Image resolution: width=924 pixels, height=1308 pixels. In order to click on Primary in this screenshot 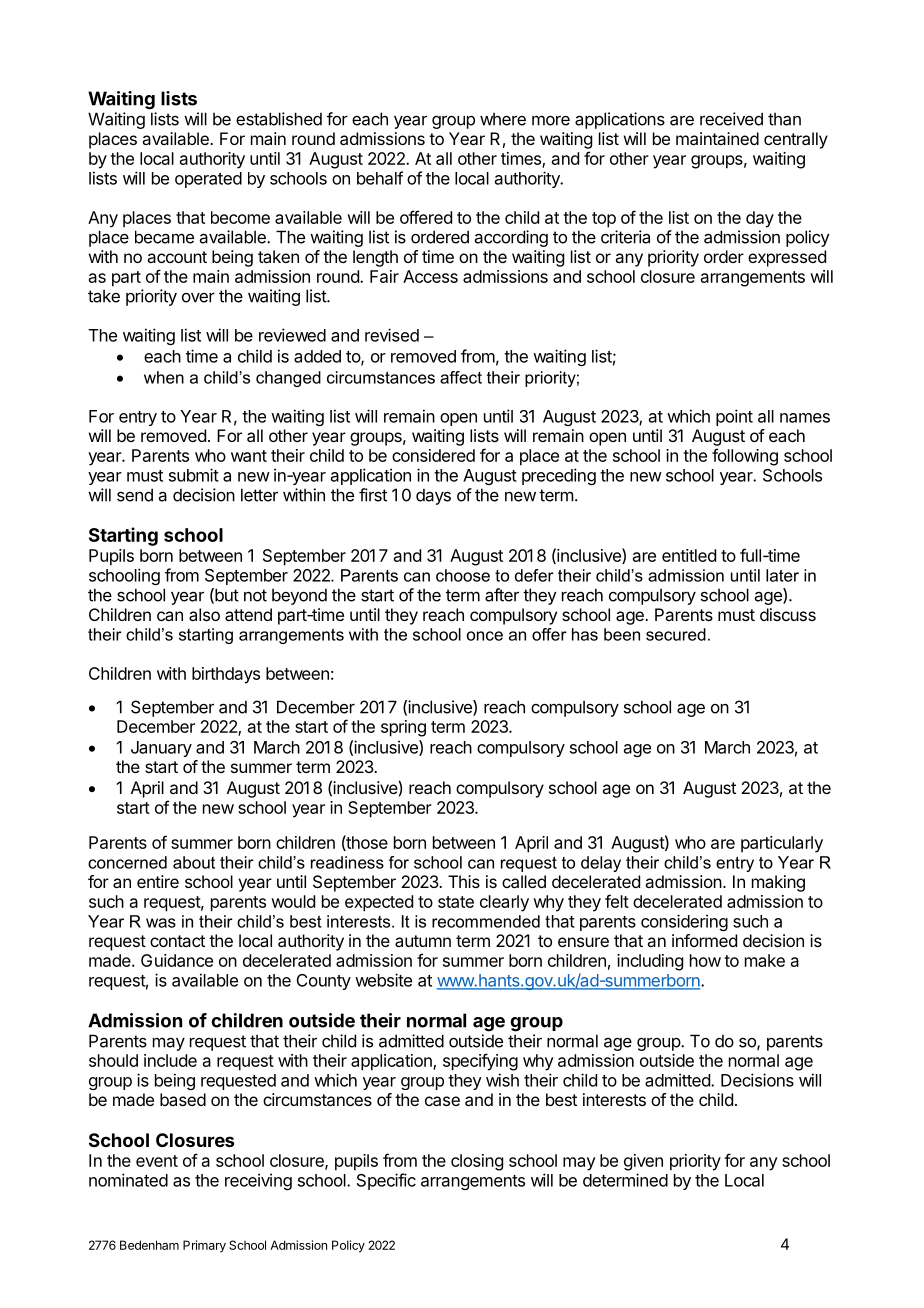, I will do `click(204, 1246)`.
